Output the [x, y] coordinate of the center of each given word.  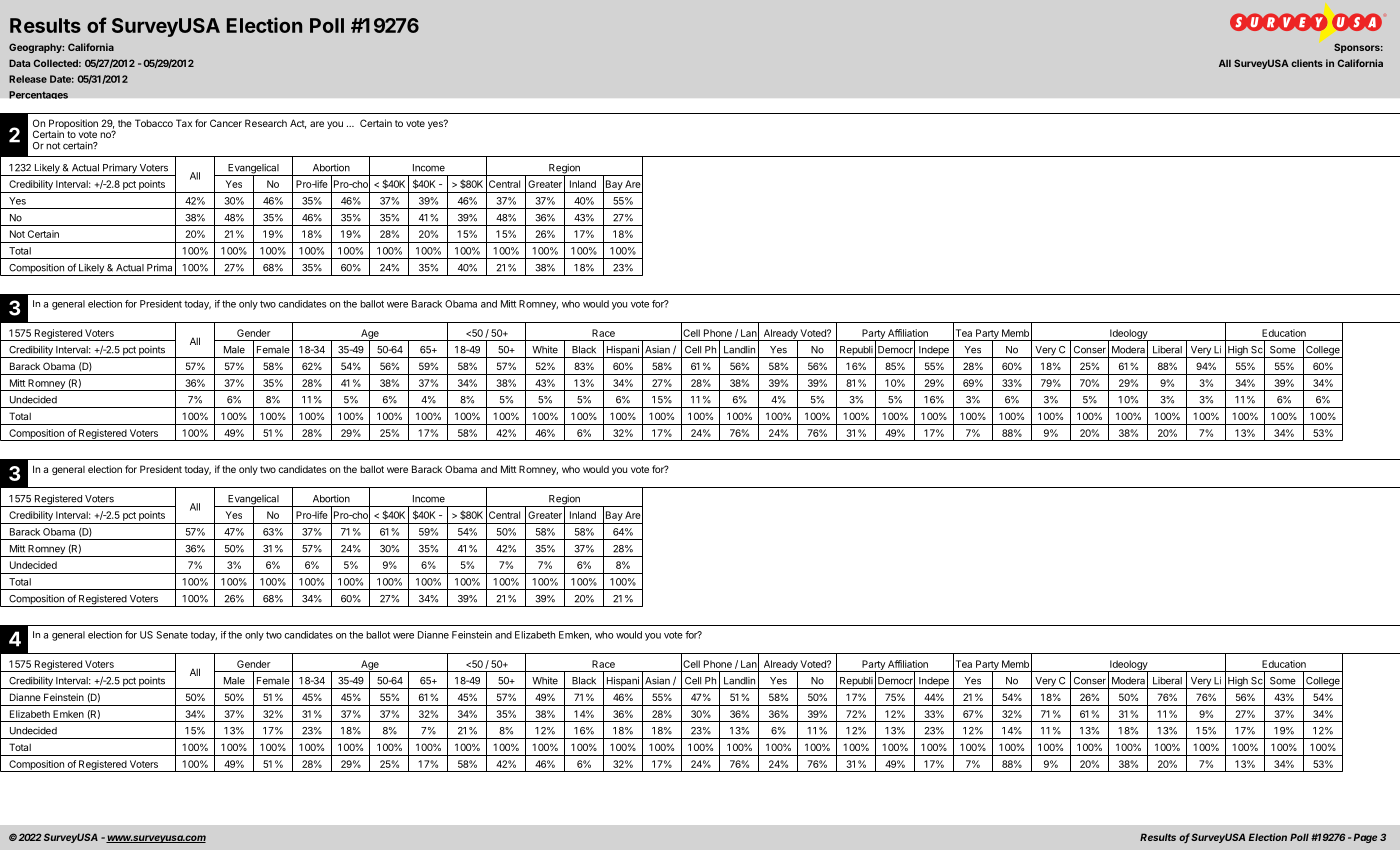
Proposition [73, 125]
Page [1365, 838]
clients [1307, 63]
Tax [184, 123]
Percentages [38, 95]
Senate [172, 635]
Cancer [226, 123]
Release [28, 79]
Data [19, 63]
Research [266, 123]
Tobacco [154, 123]
